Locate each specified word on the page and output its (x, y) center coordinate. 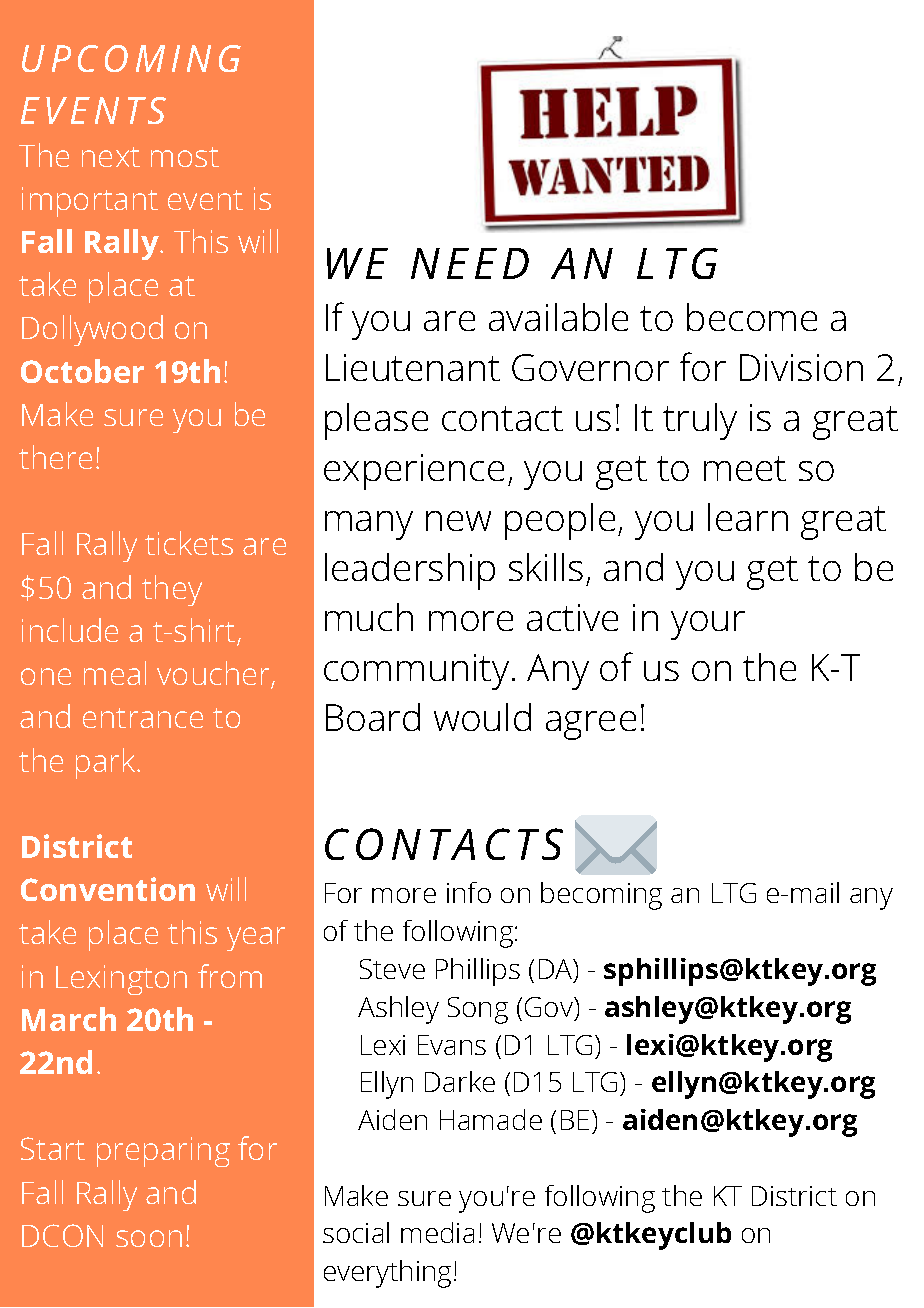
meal (115, 673)
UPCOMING (131, 58)
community (416, 672)
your (708, 625)
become (752, 317)
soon (149, 1238)
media (437, 1232)
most (185, 157)
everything (387, 1274)
